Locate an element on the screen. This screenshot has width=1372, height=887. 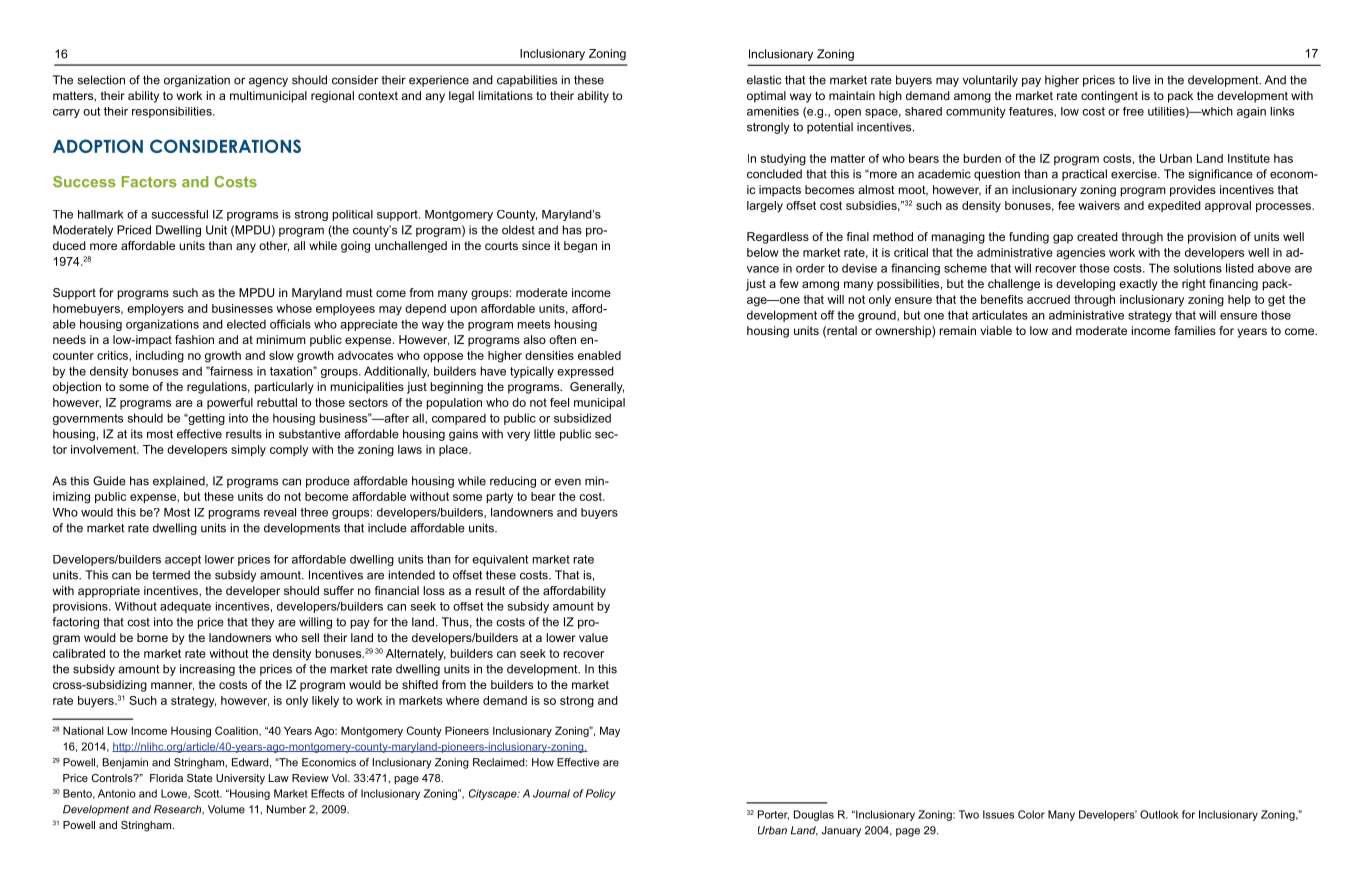
Volume is located at coordinates (226, 809).
